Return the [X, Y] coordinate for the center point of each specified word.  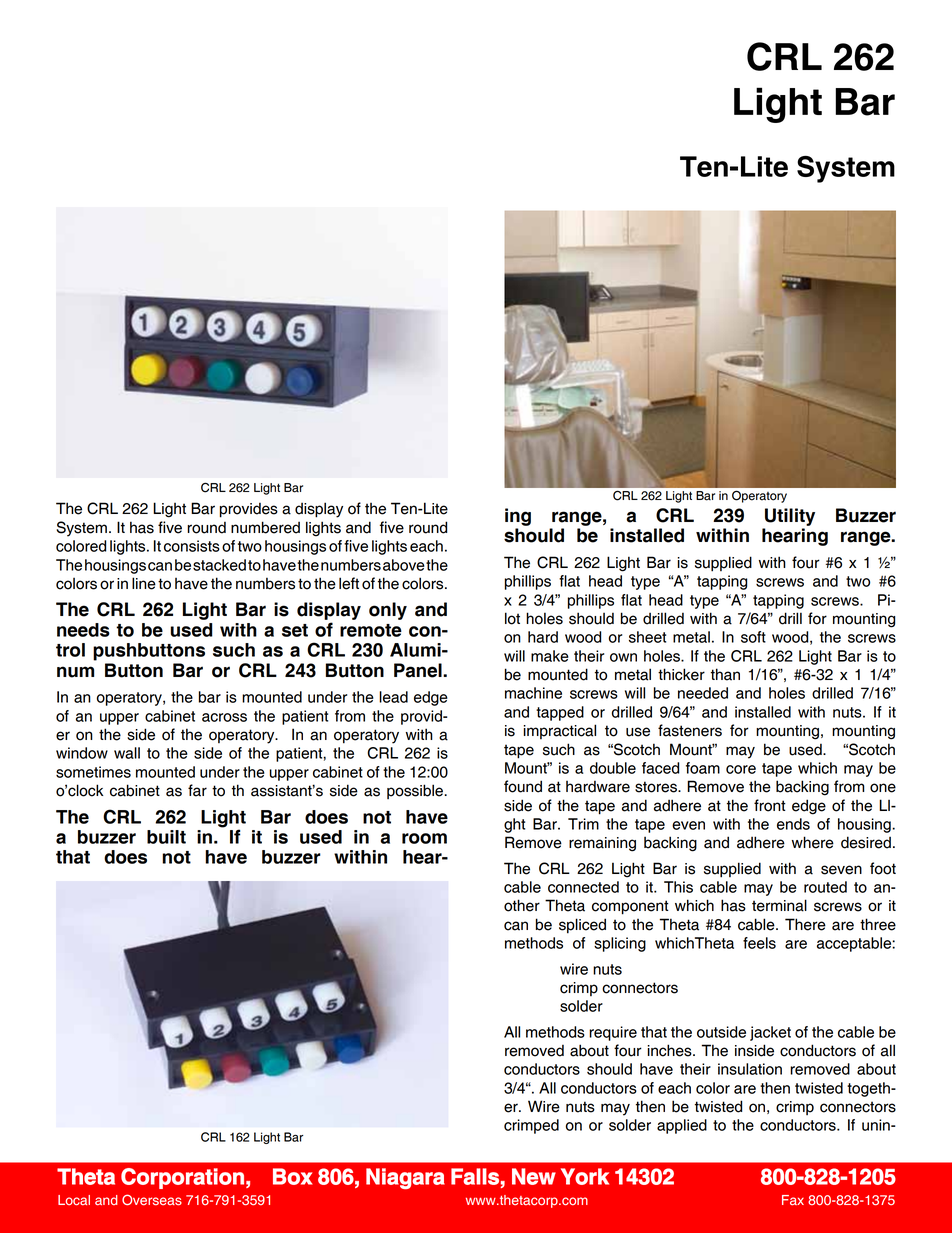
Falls [475, 1176]
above [404, 565]
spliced [582, 926]
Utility [790, 517]
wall [127, 753]
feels [759, 943]
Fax [793, 1200]
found [523, 786]
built [166, 837]
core [741, 769]
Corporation [182, 1178]
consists [192, 546]
